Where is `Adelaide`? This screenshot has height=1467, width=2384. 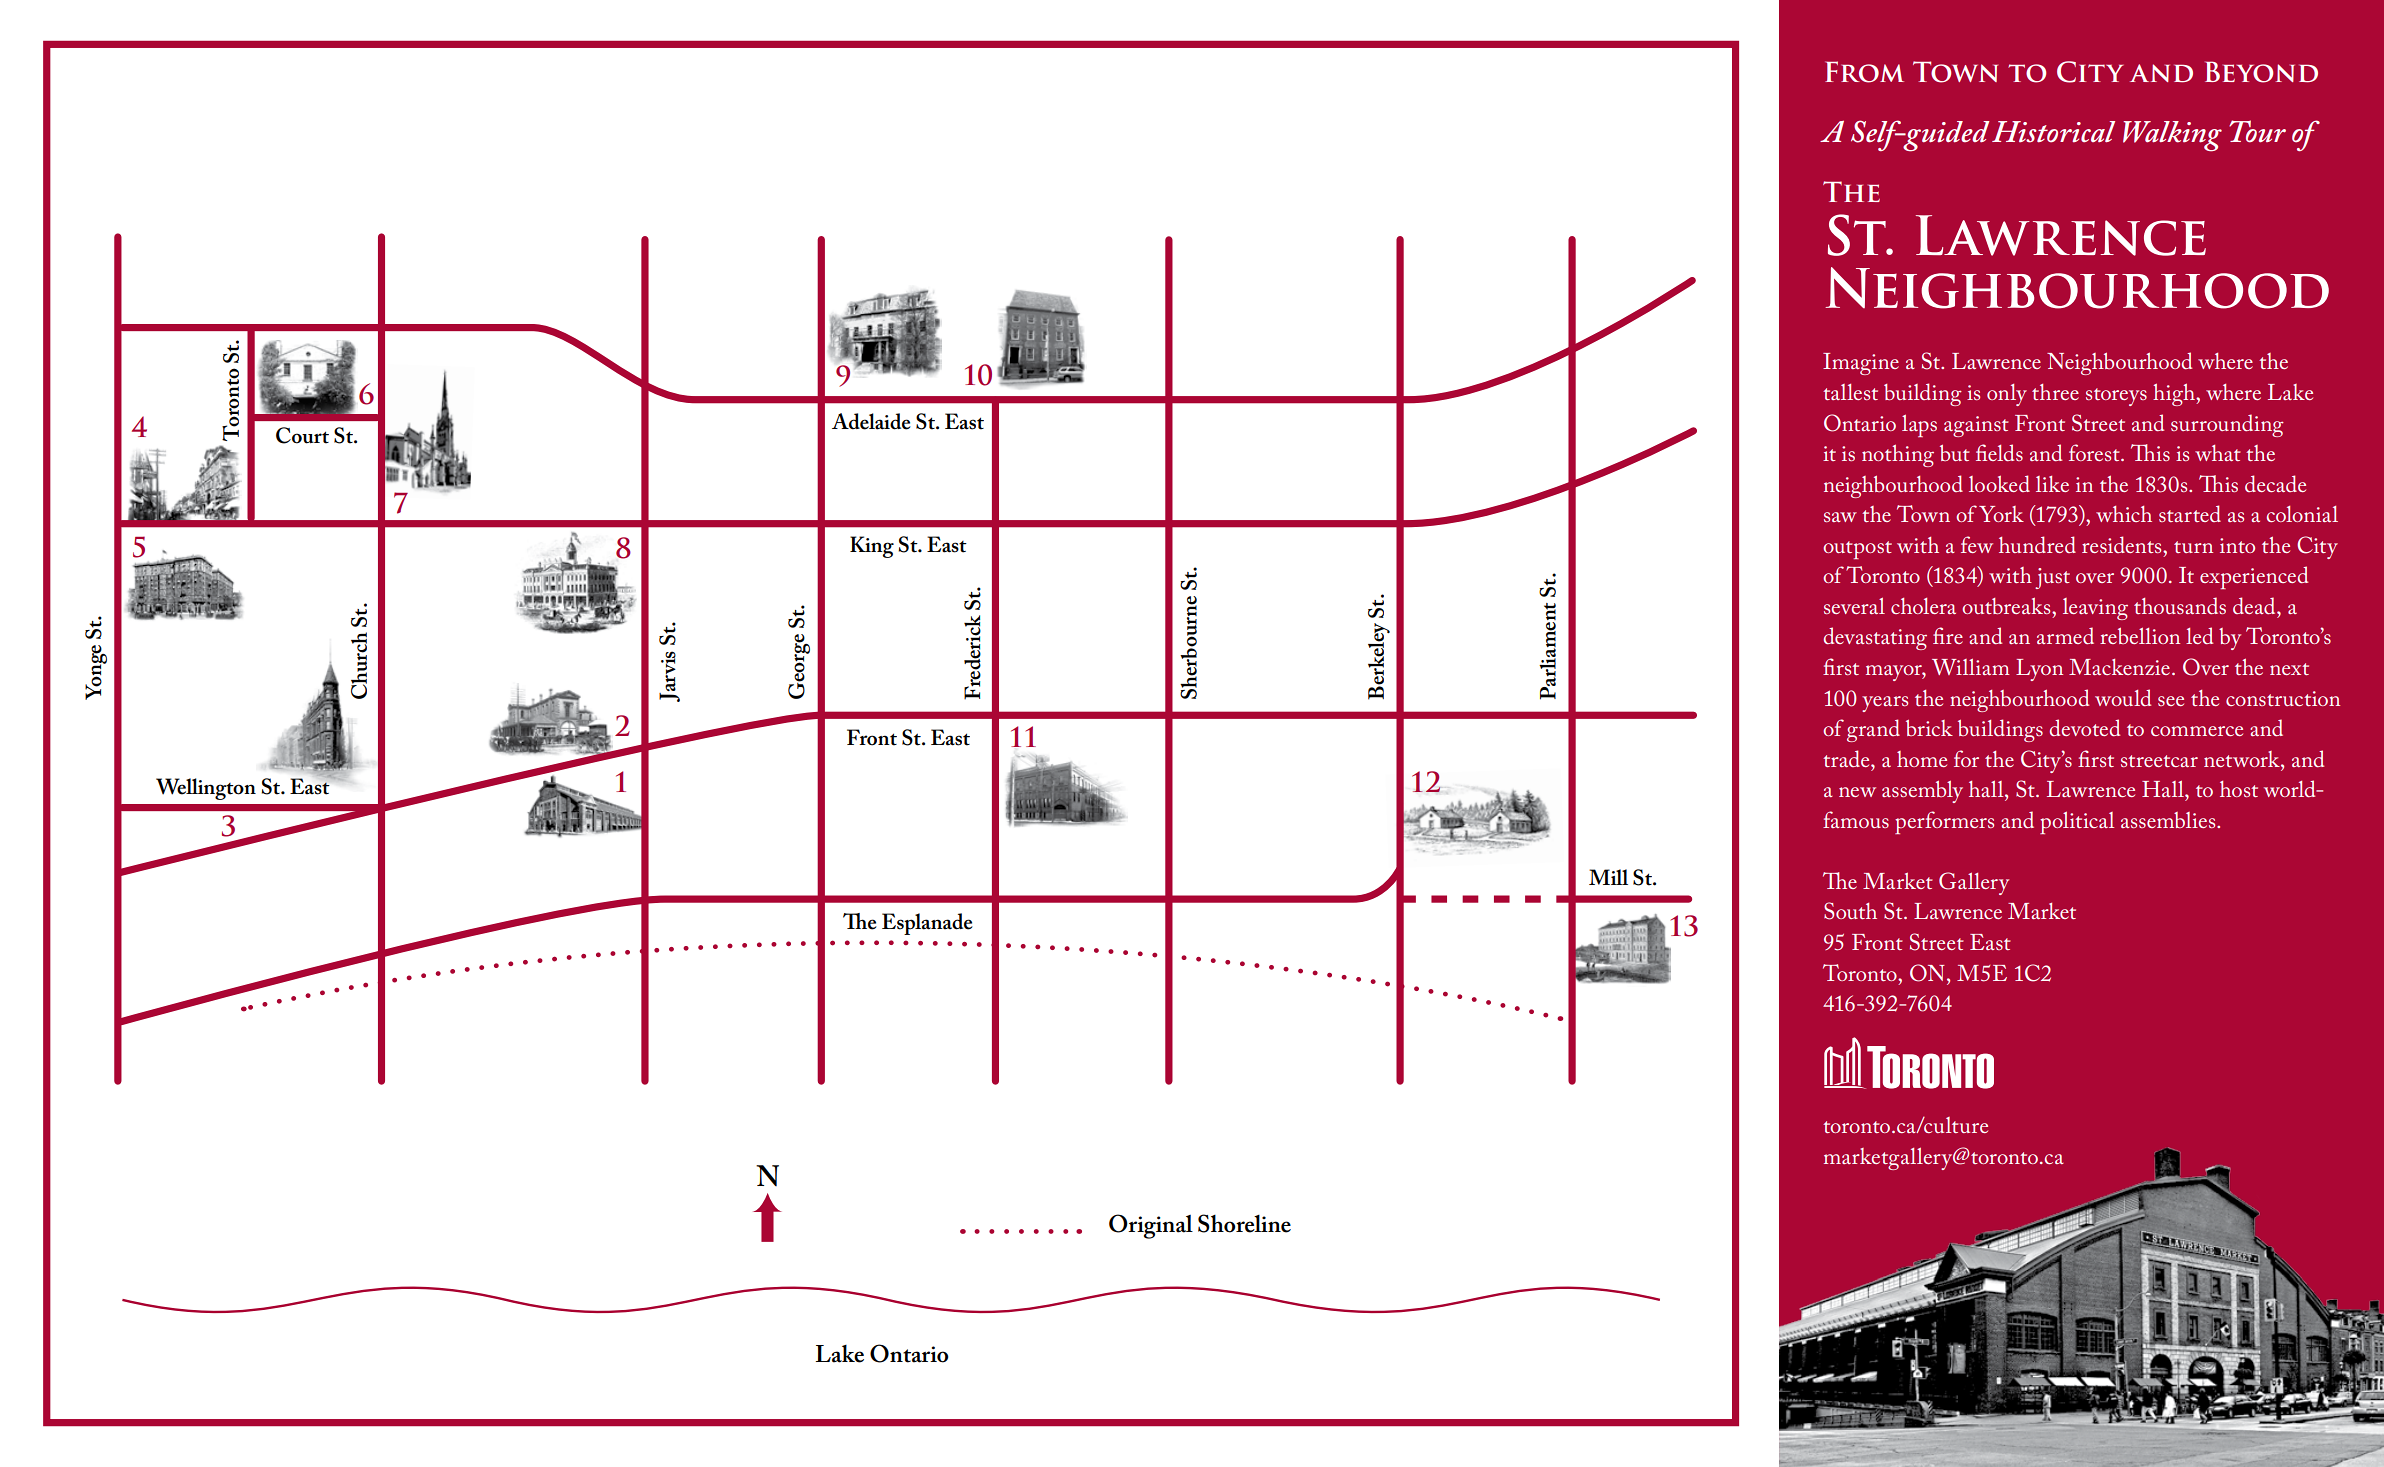
Adelaide is located at coordinates (871, 421).
